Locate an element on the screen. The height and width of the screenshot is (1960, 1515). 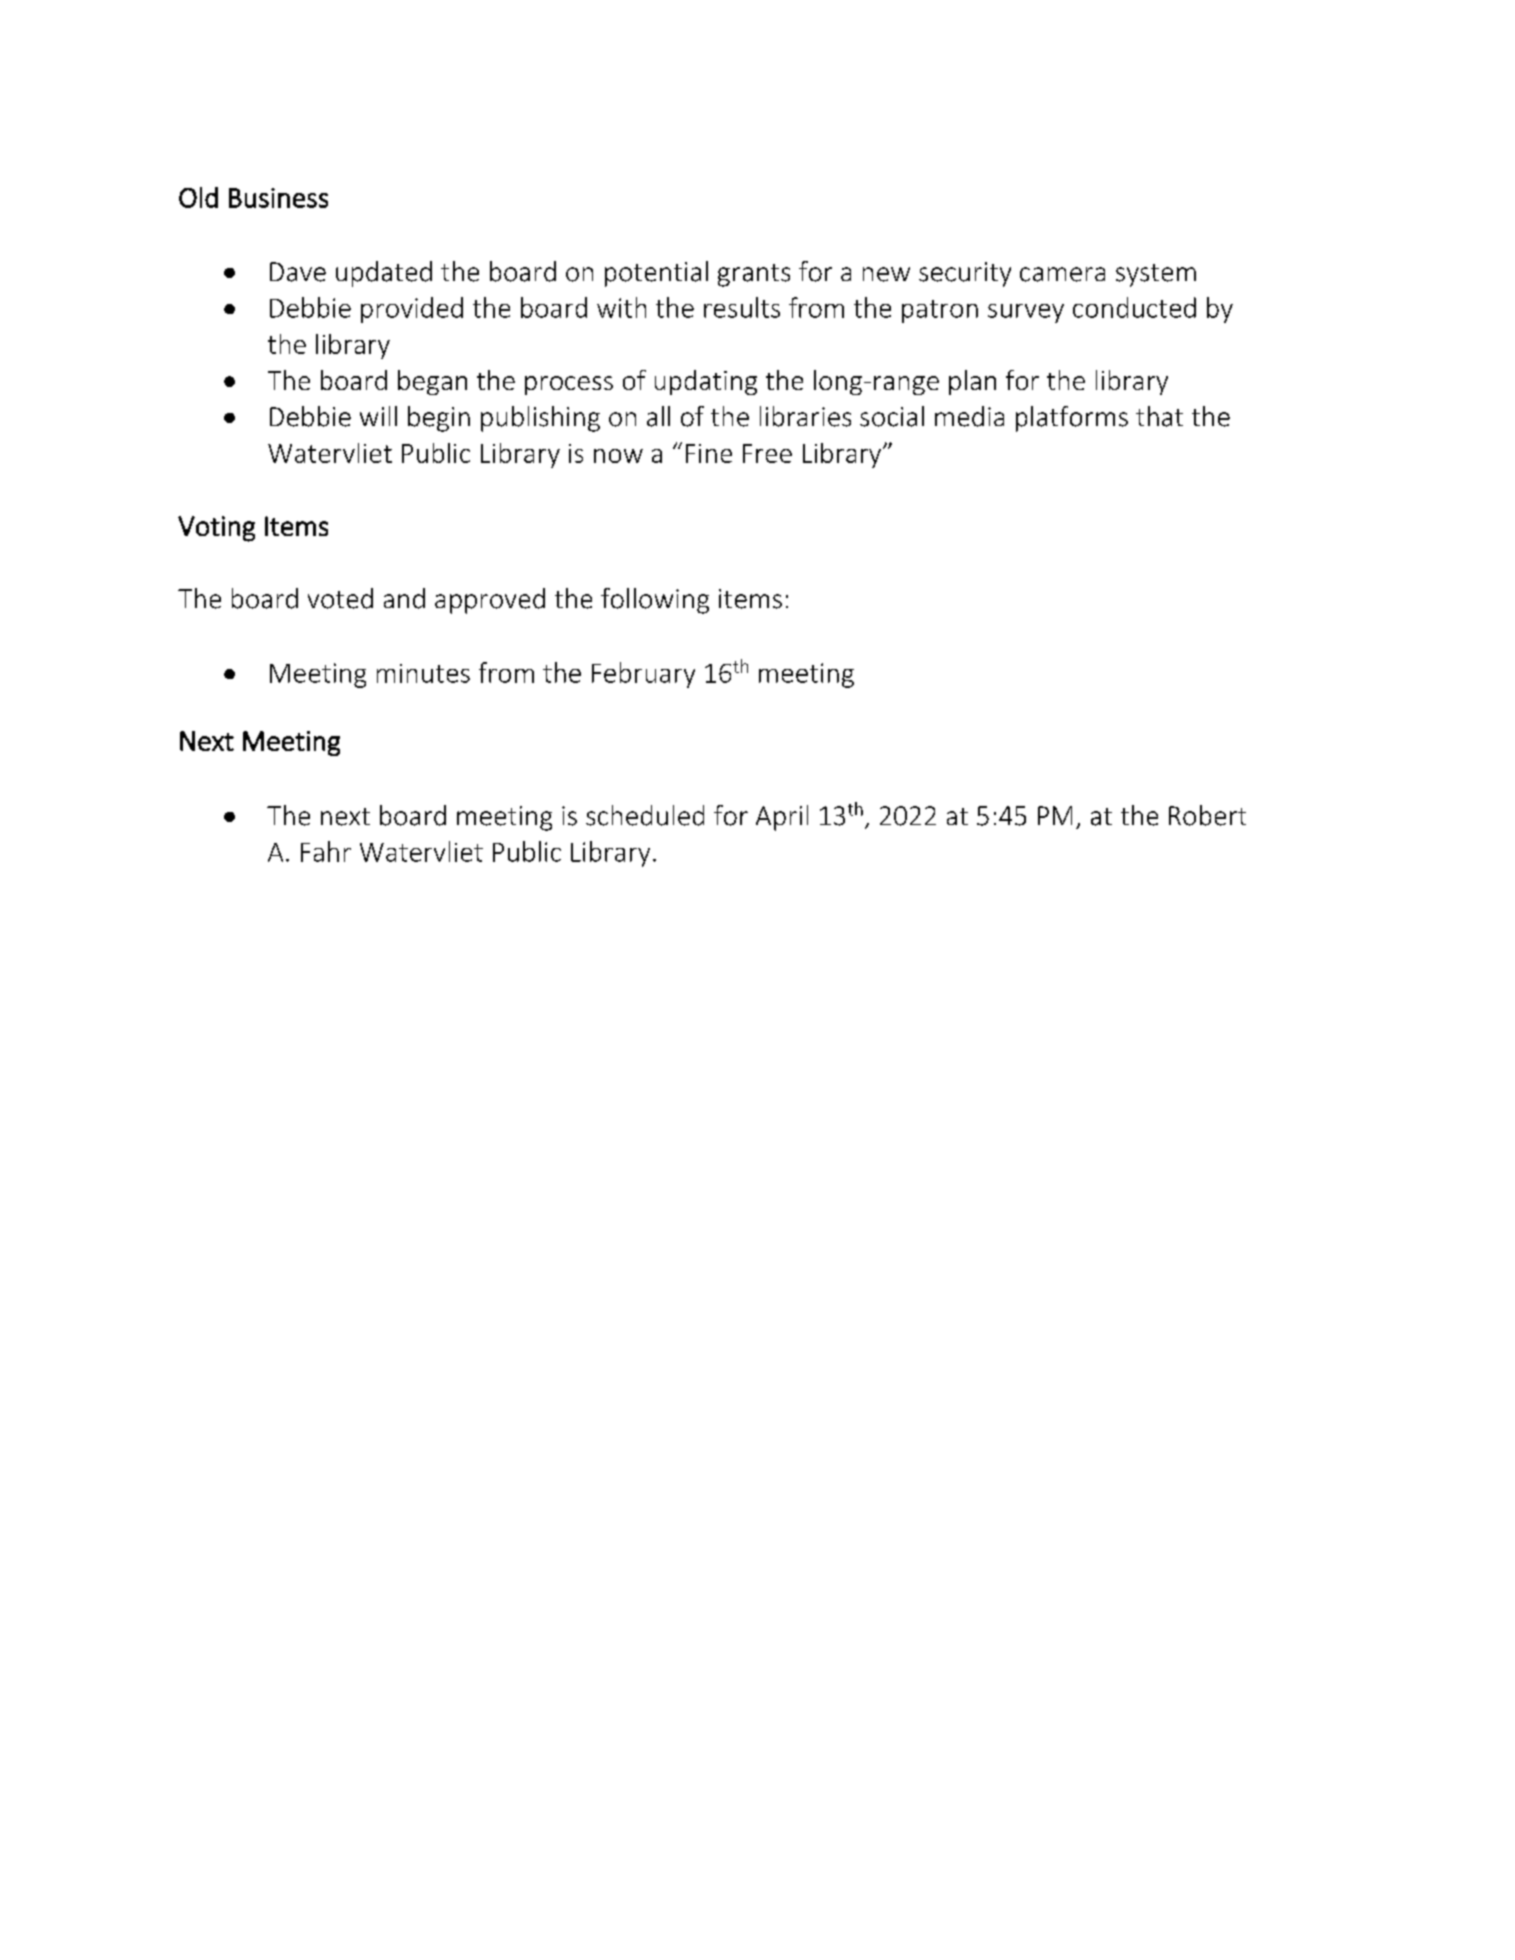
Business is located at coordinates (278, 198).
